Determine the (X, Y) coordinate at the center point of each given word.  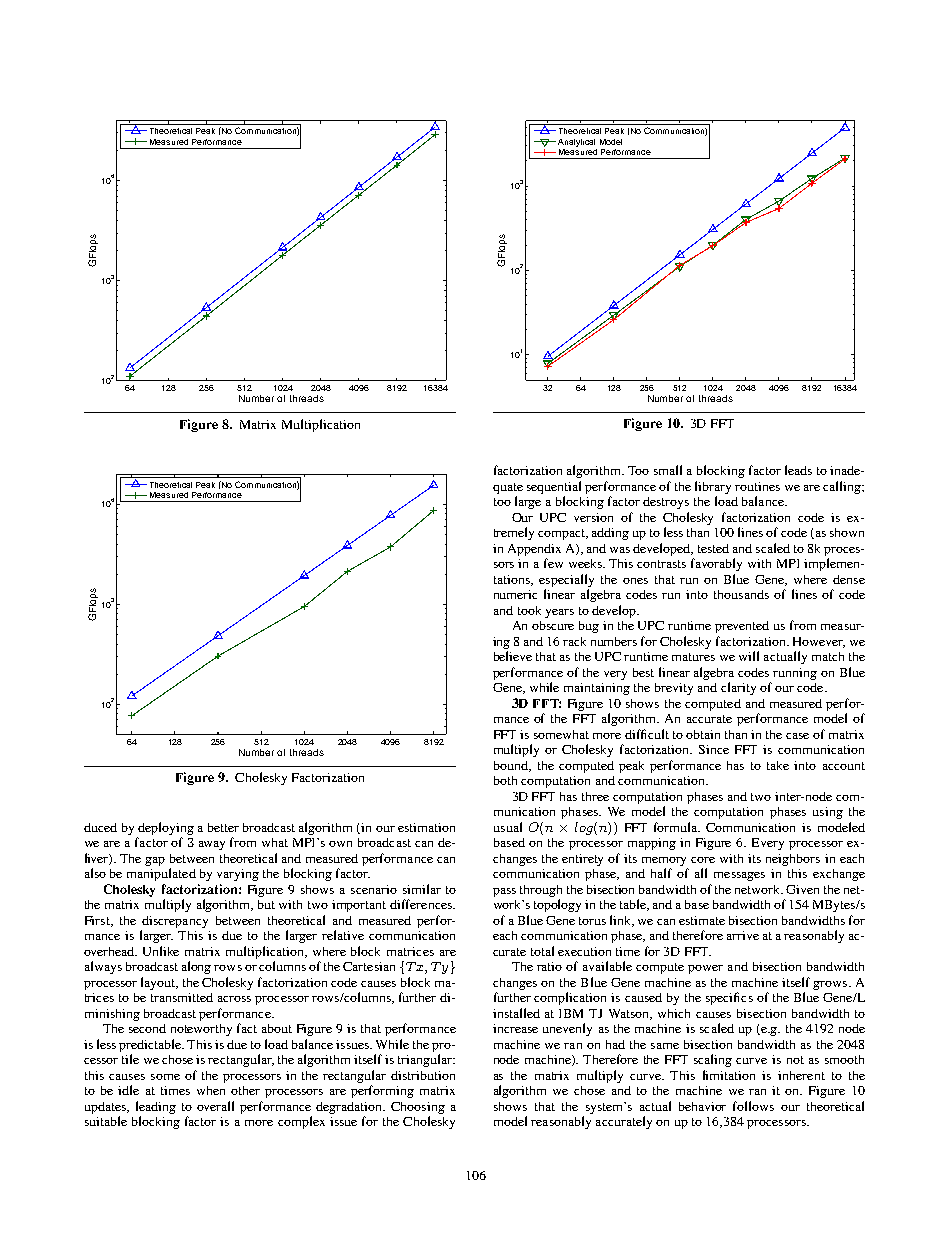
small (668, 470)
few (553, 563)
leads (798, 470)
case (797, 736)
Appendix (534, 550)
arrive (743, 935)
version (593, 517)
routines (757, 486)
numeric (515, 594)
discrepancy (175, 922)
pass (504, 892)
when (211, 1090)
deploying (166, 828)
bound (512, 766)
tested (713, 548)
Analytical (576, 143)
